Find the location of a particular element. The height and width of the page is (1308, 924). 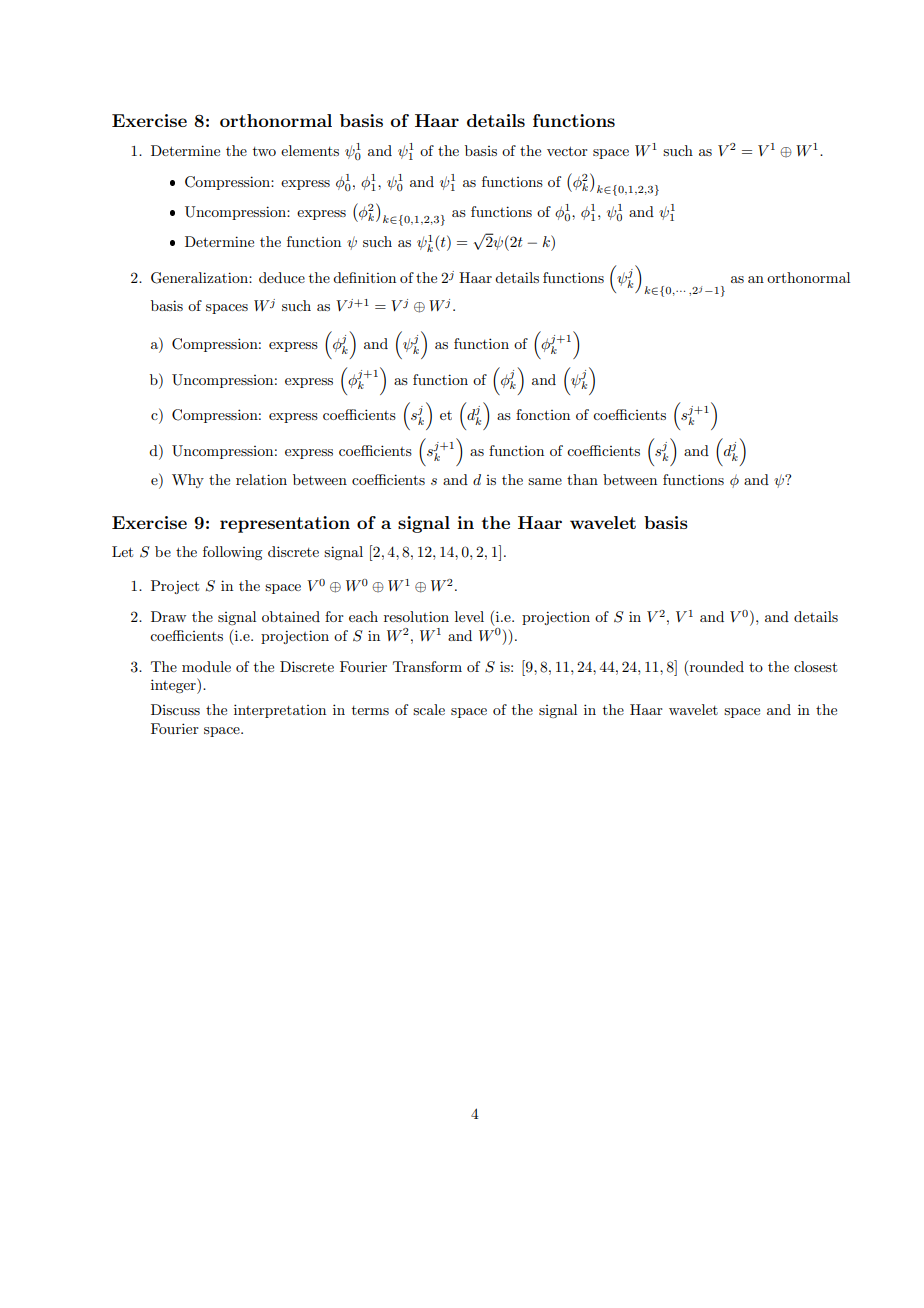

two is located at coordinates (264, 151).
